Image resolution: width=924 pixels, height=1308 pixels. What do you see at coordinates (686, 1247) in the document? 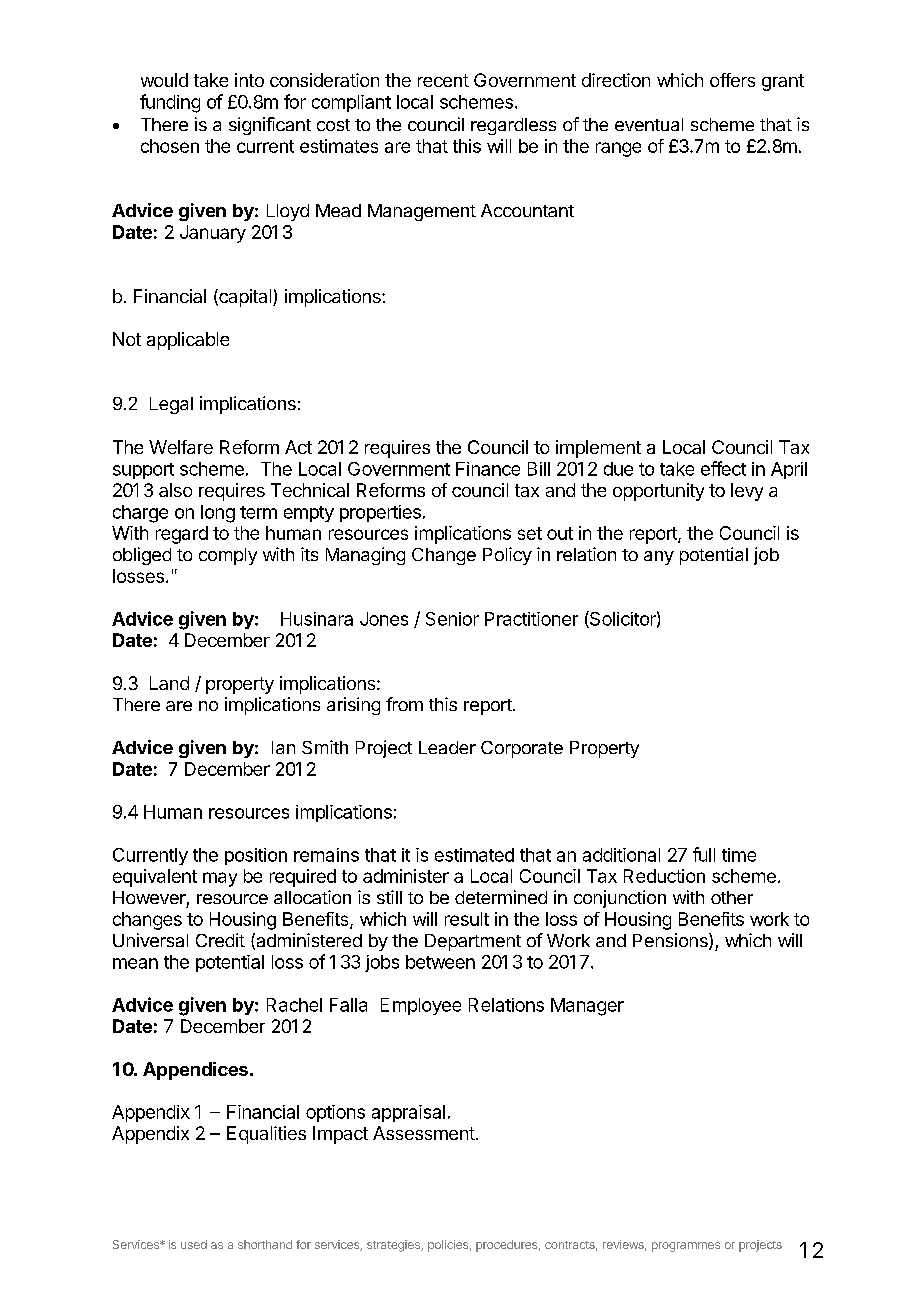
I see `programmes` at bounding box center [686, 1247].
